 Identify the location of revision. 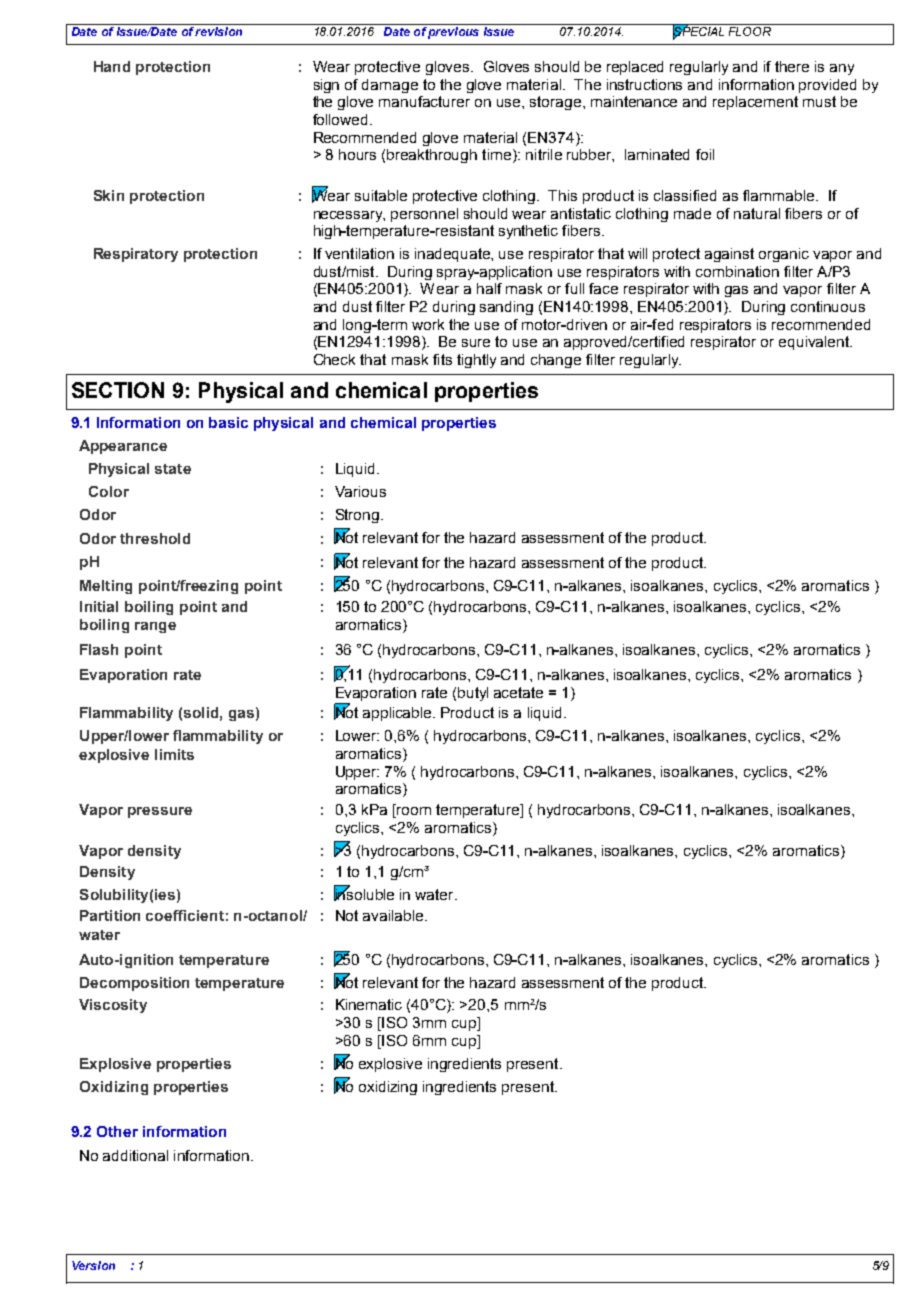
(220, 30).
